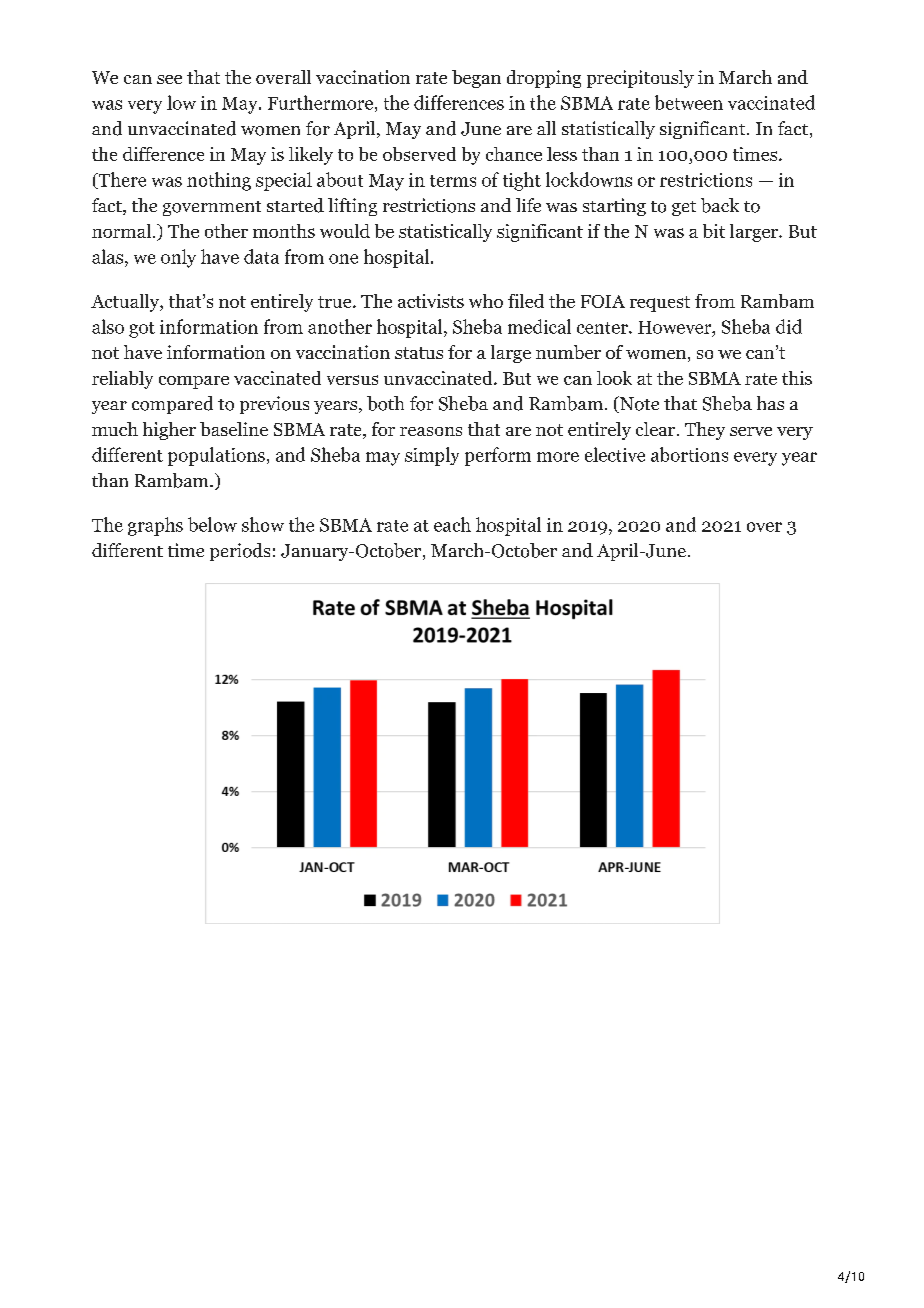 This image has height=1308, width=924. Describe the element at coordinates (660, 304) in the image. I see `request` at that location.
